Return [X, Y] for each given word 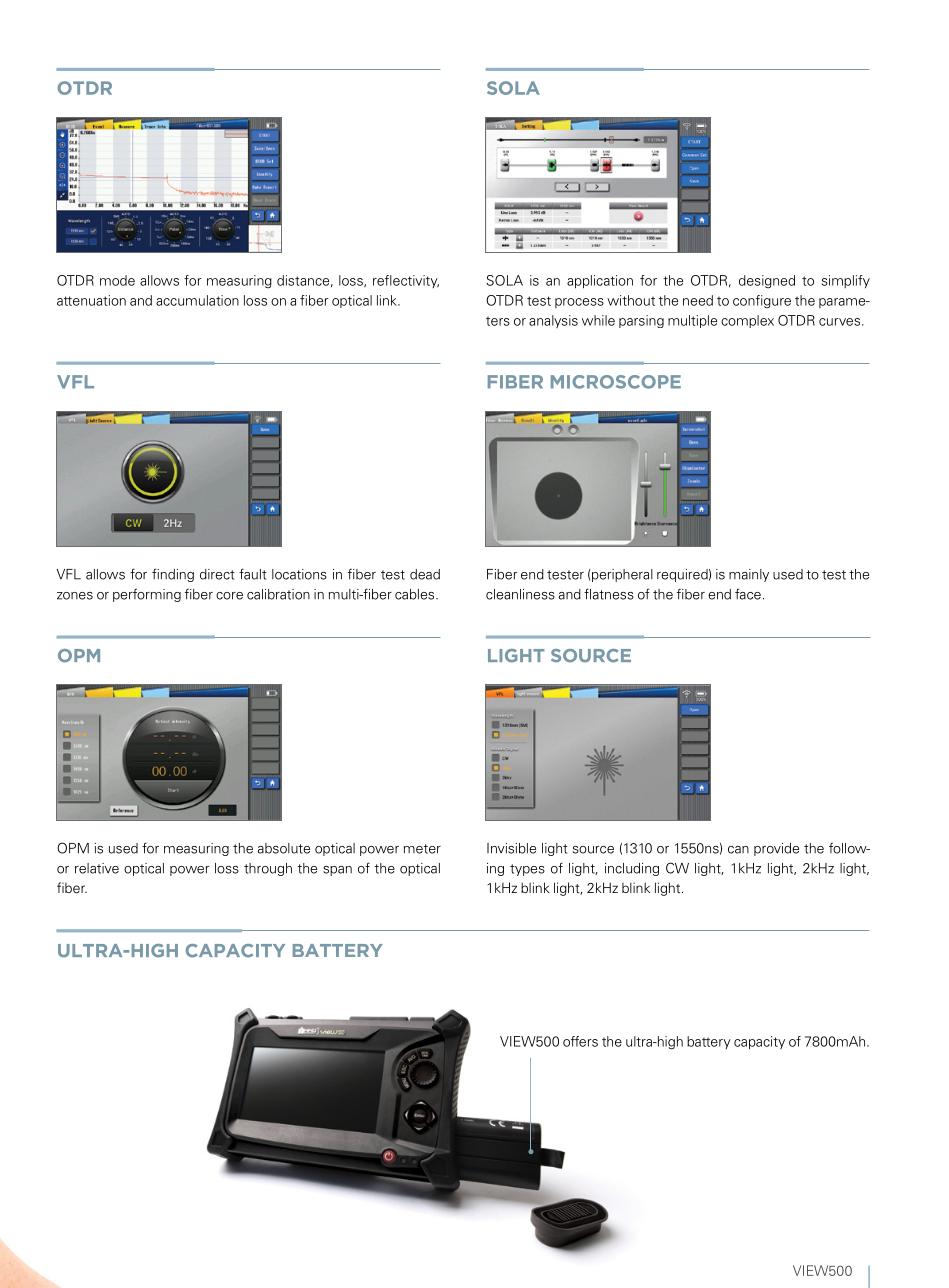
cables [416, 594]
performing [147, 595]
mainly [749, 575]
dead [425, 574]
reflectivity [406, 281]
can [738, 850]
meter [422, 849]
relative [97, 868]
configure [762, 302]
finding [173, 575]
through [268, 869]
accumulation [197, 300]
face [748, 594]
